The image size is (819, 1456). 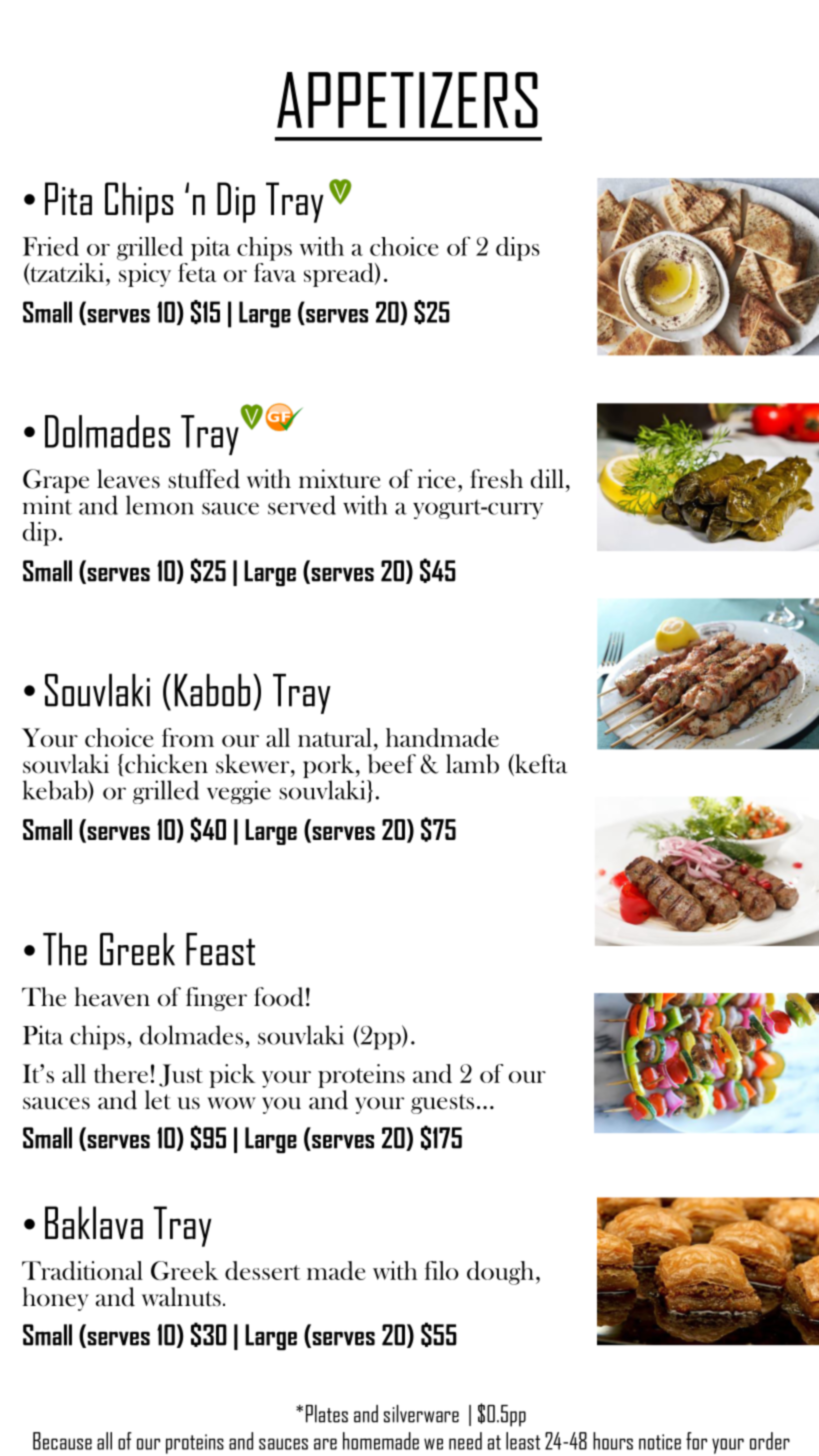 What do you see at coordinates (279, 997) in the screenshot?
I see `food` at bounding box center [279, 997].
